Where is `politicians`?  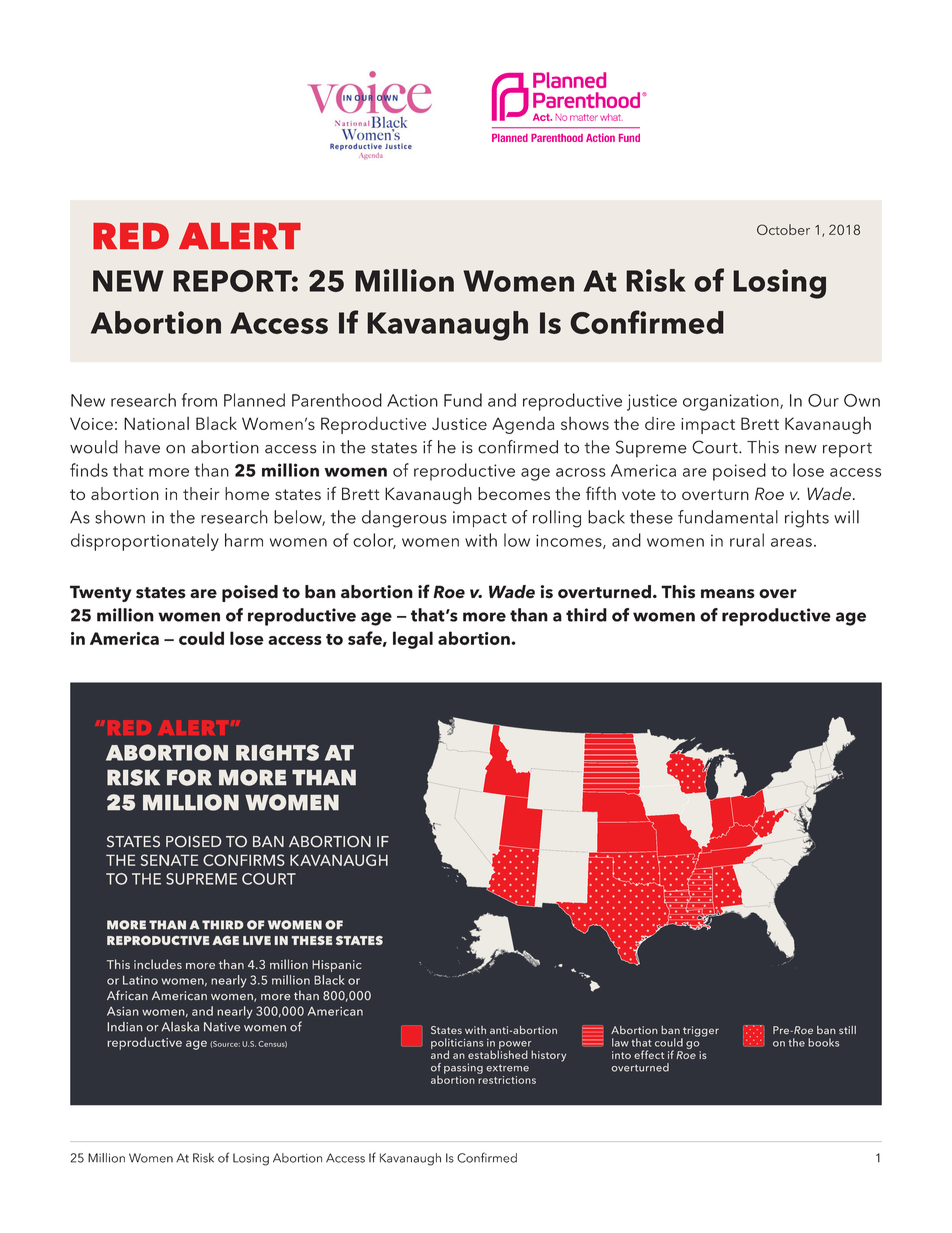
politicians is located at coordinates (457, 1044).
